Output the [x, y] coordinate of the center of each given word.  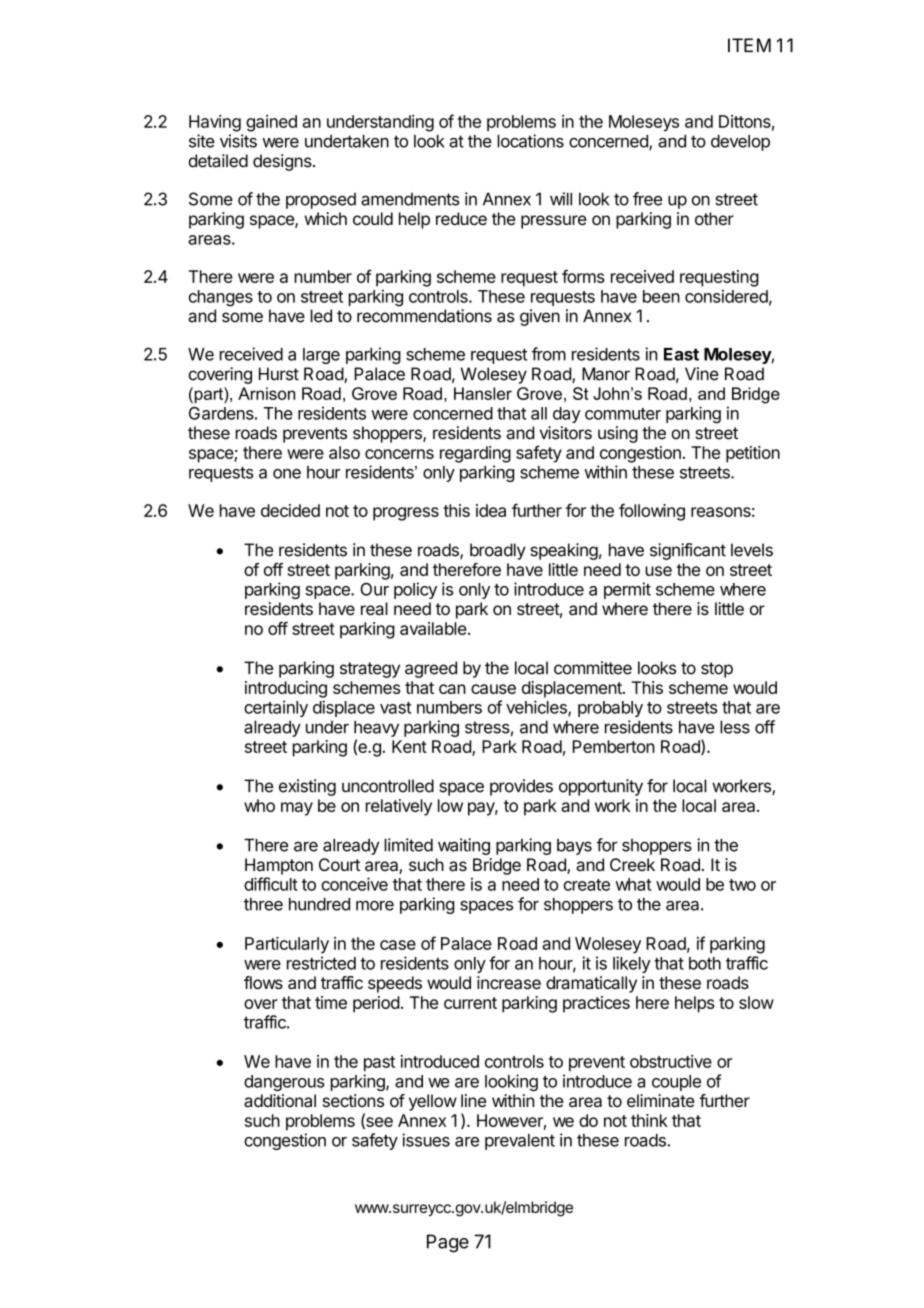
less [735, 727]
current [470, 1003]
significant [688, 551]
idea [491, 510]
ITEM [749, 45]
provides [521, 787]
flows [263, 982]
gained [271, 123]
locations [530, 141]
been [661, 296]
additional [280, 1101]
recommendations [424, 316]
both [705, 963]
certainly [276, 708]
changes [221, 298]
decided [290, 510]
